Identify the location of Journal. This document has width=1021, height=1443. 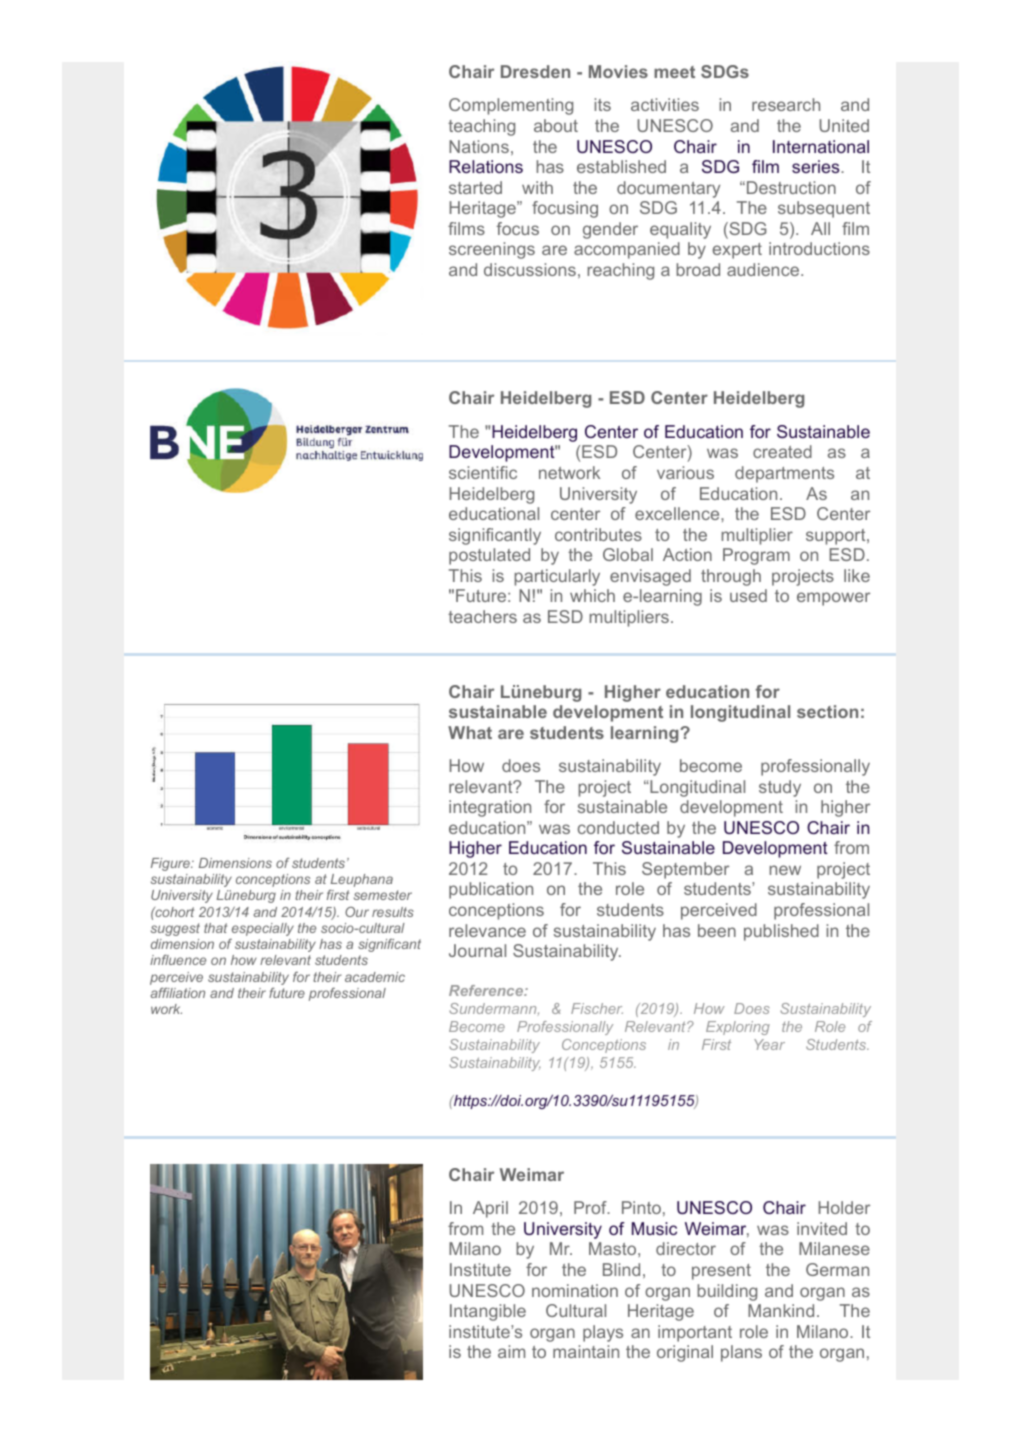
(477, 950).
